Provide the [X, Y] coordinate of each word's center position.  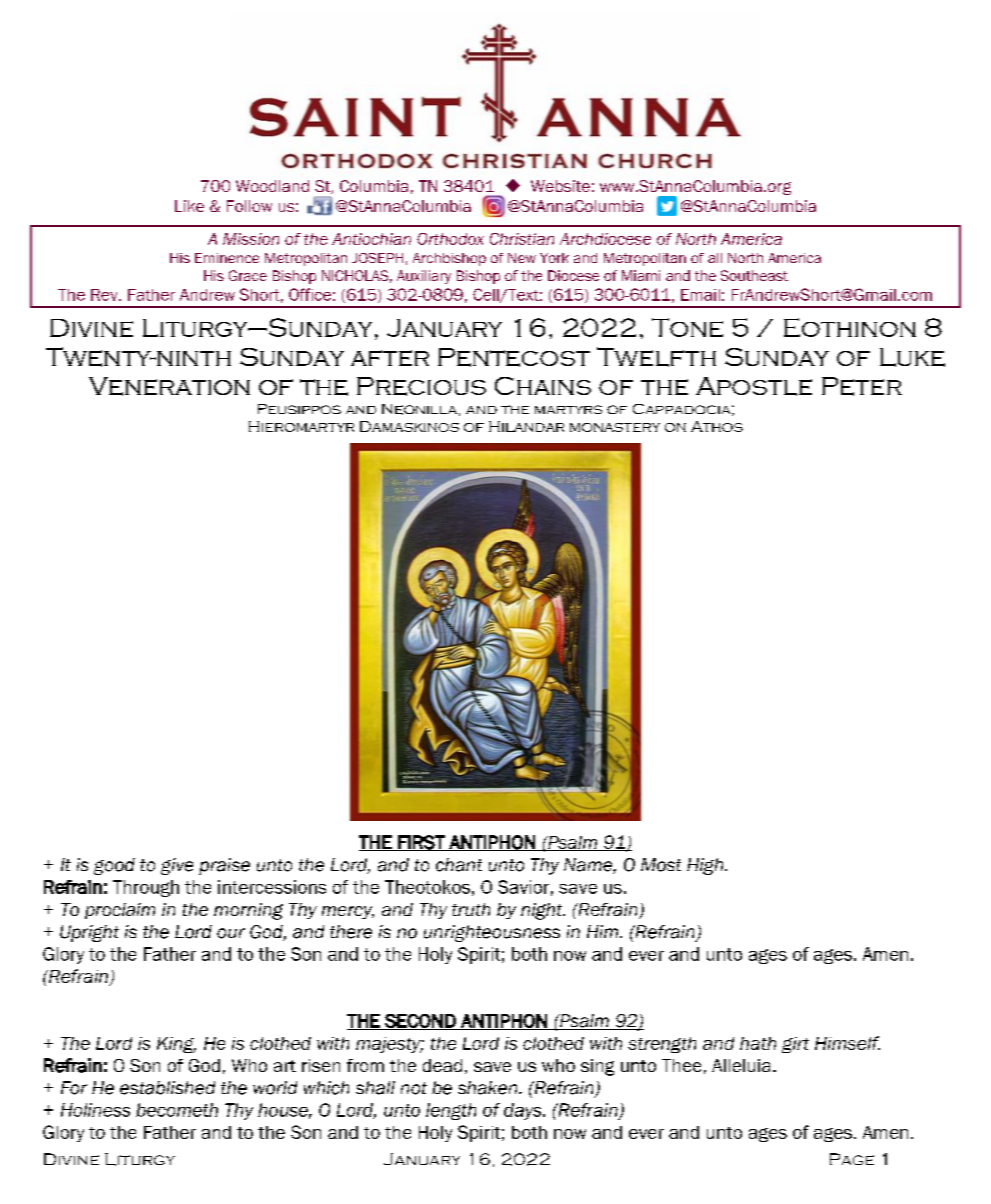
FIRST [421, 843]
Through [146, 888]
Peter [862, 386]
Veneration [169, 386]
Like [189, 206]
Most [661, 865]
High [706, 866]
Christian [522, 239]
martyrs [568, 409]
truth [471, 909]
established [167, 1088]
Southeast [754, 275]
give [177, 866]
